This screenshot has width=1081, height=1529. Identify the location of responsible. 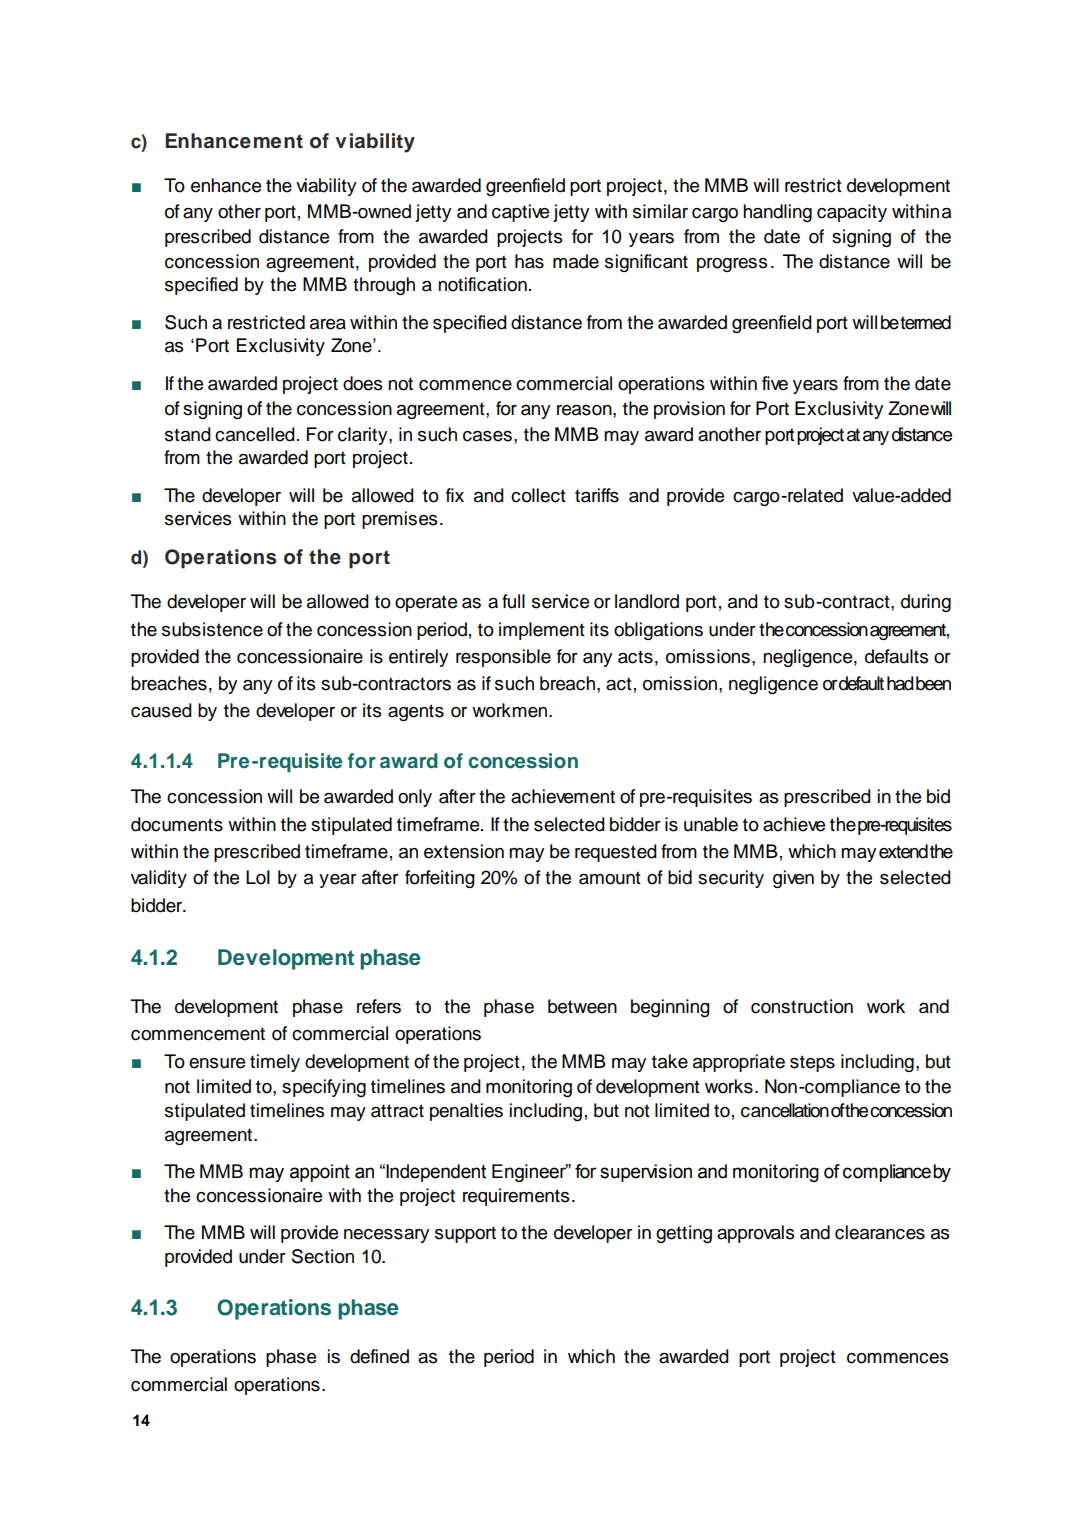
(503, 658).
